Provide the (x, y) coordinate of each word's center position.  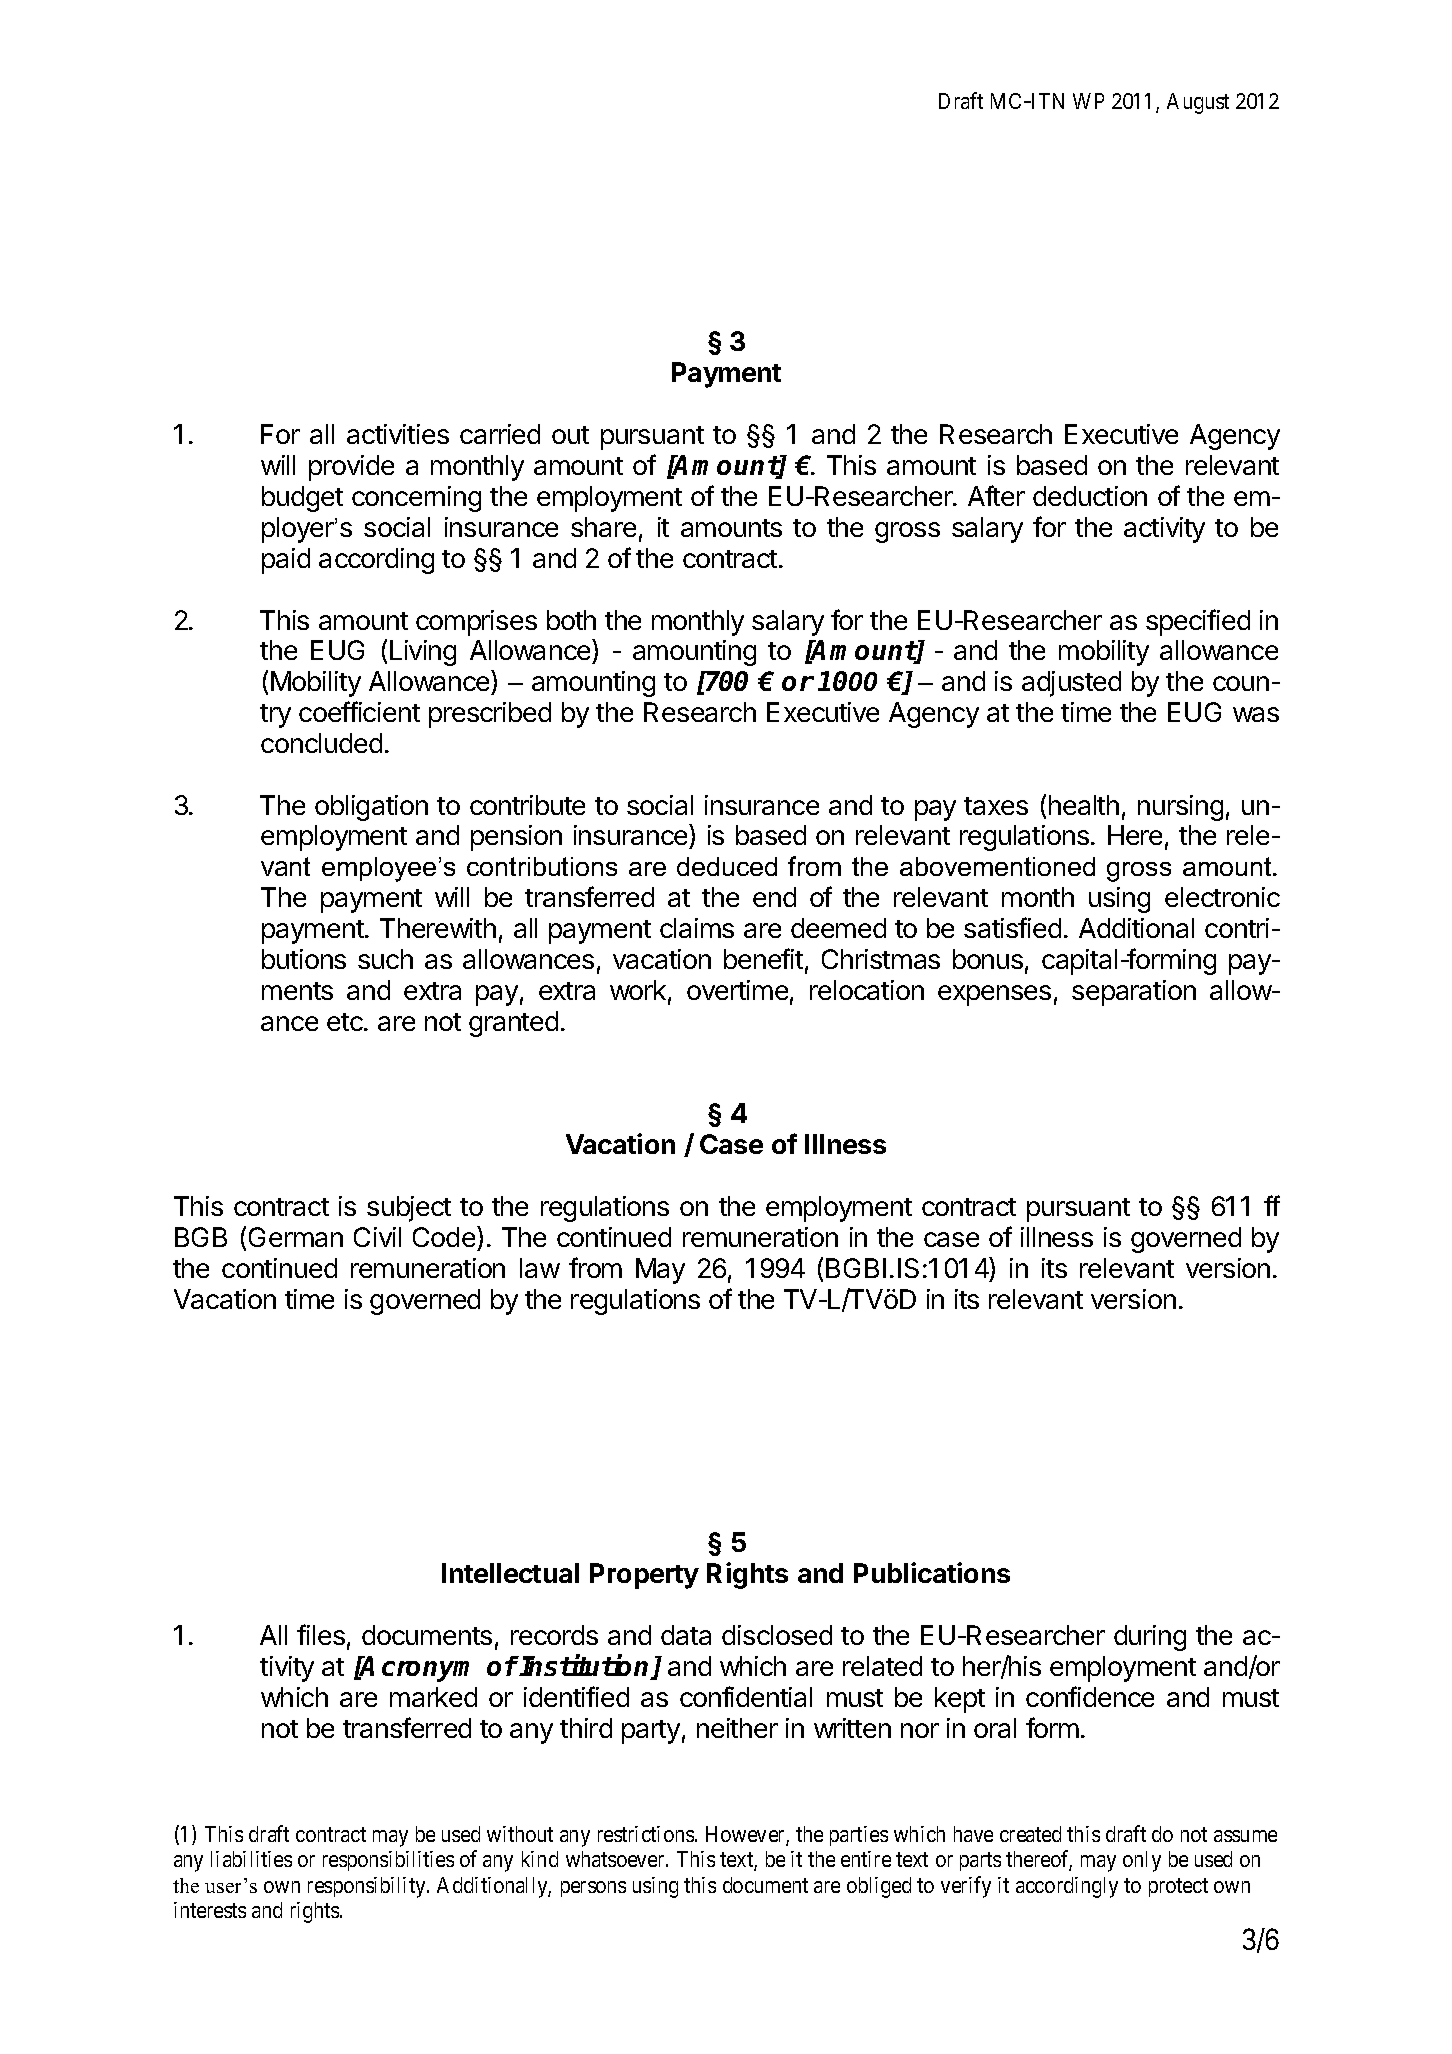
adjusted (1071, 684)
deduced (727, 866)
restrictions (646, 1834)
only (1142, 1861)
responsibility (368, 1887)
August (1198, 103)
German (296, 1237)
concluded (321, 743)
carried (500, 434)
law (540, 1268)
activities (398, 434)
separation (1134, 993)
